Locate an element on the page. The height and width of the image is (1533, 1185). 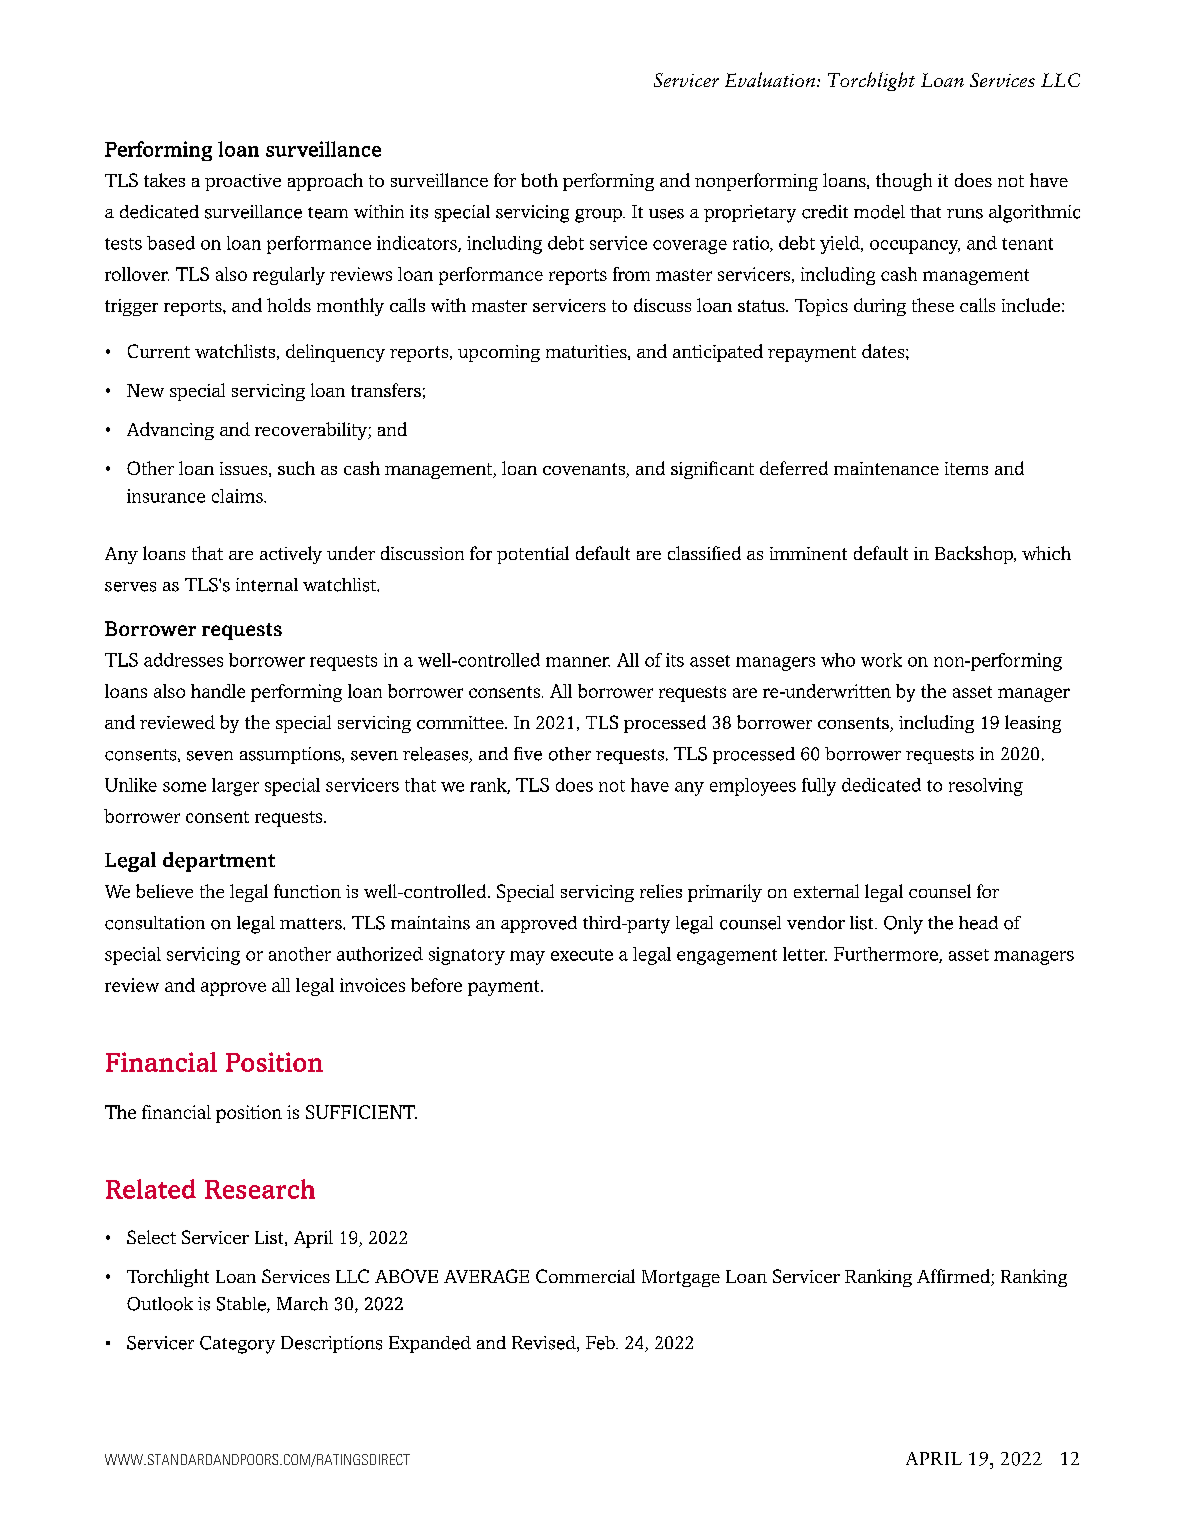
work is located at coordinates (881, 660).
